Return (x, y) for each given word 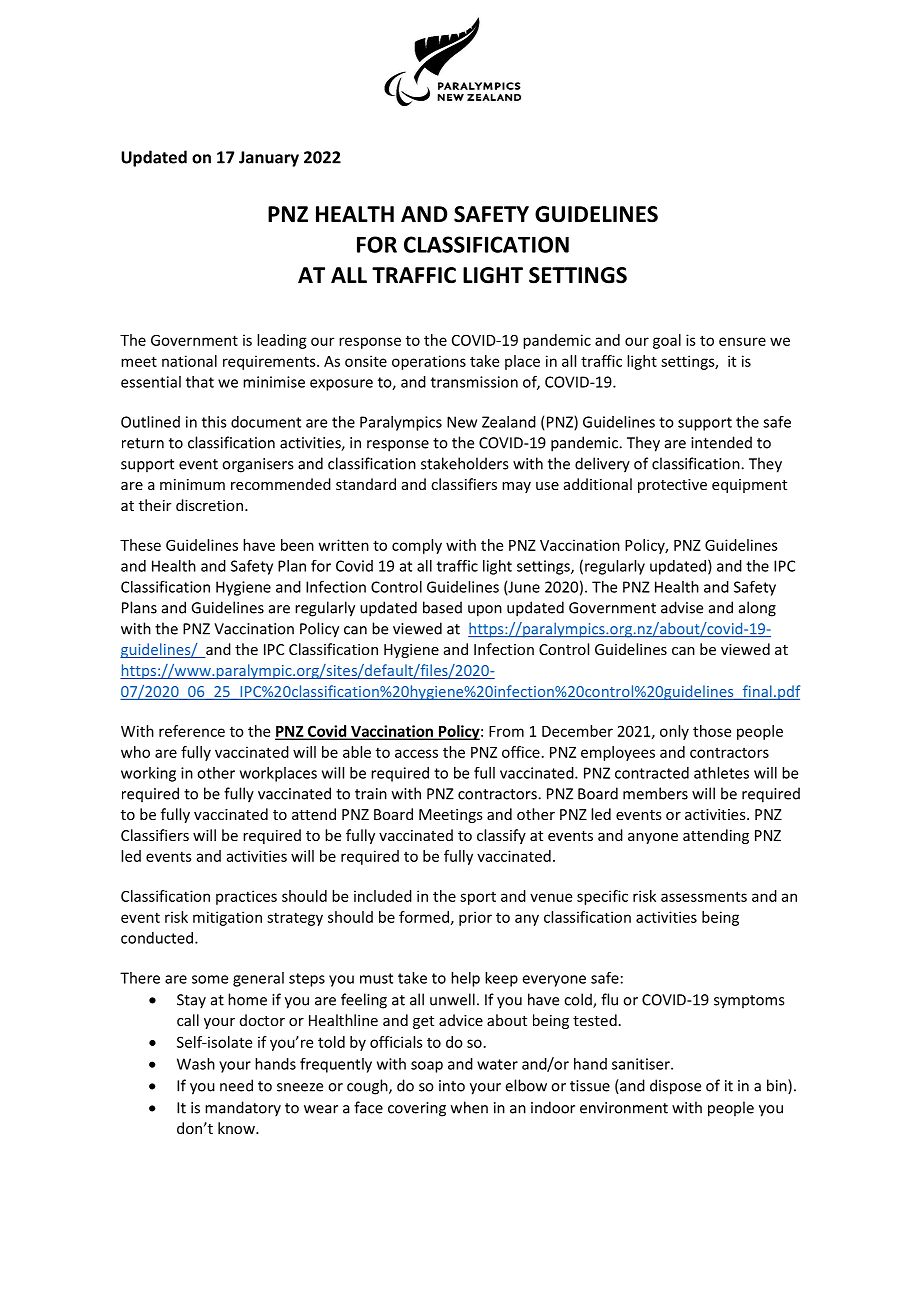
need (236, 1085)
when (469, 1107)
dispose (675, 1087)
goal (667, 341)
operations (429, 362)
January (269, 159)
